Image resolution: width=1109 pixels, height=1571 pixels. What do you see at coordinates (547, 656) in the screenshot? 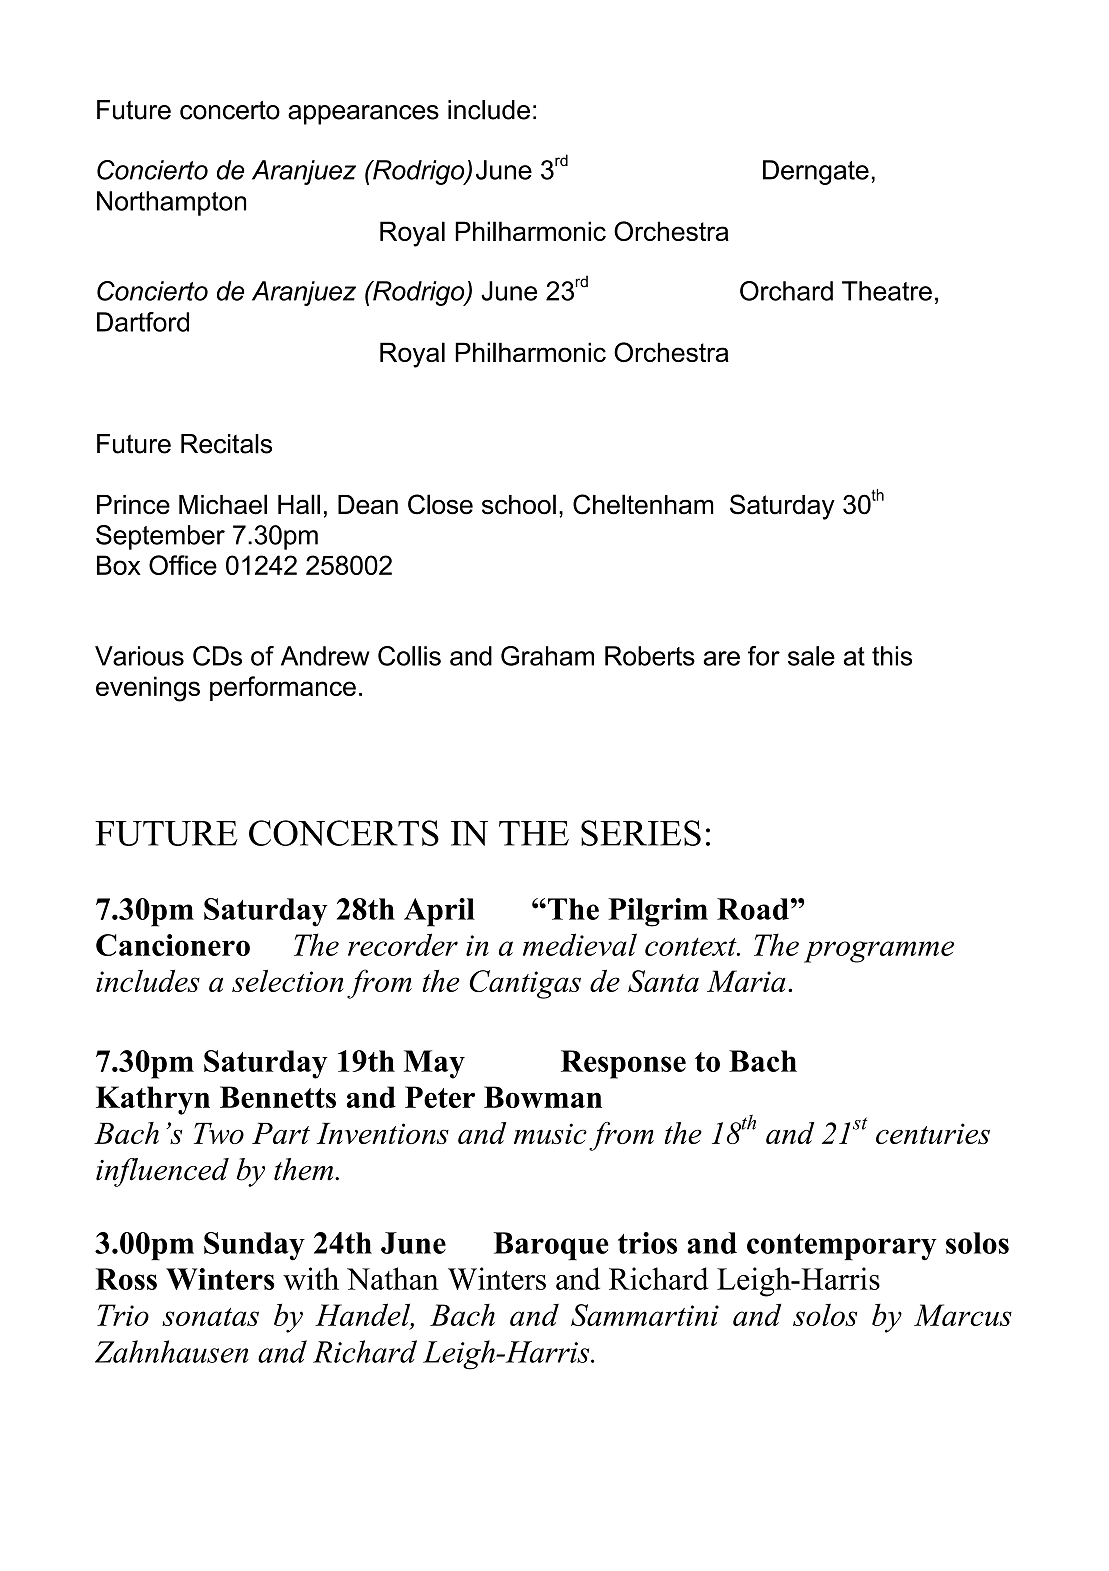
I see `Graham` at bounding box center [547, 656].
